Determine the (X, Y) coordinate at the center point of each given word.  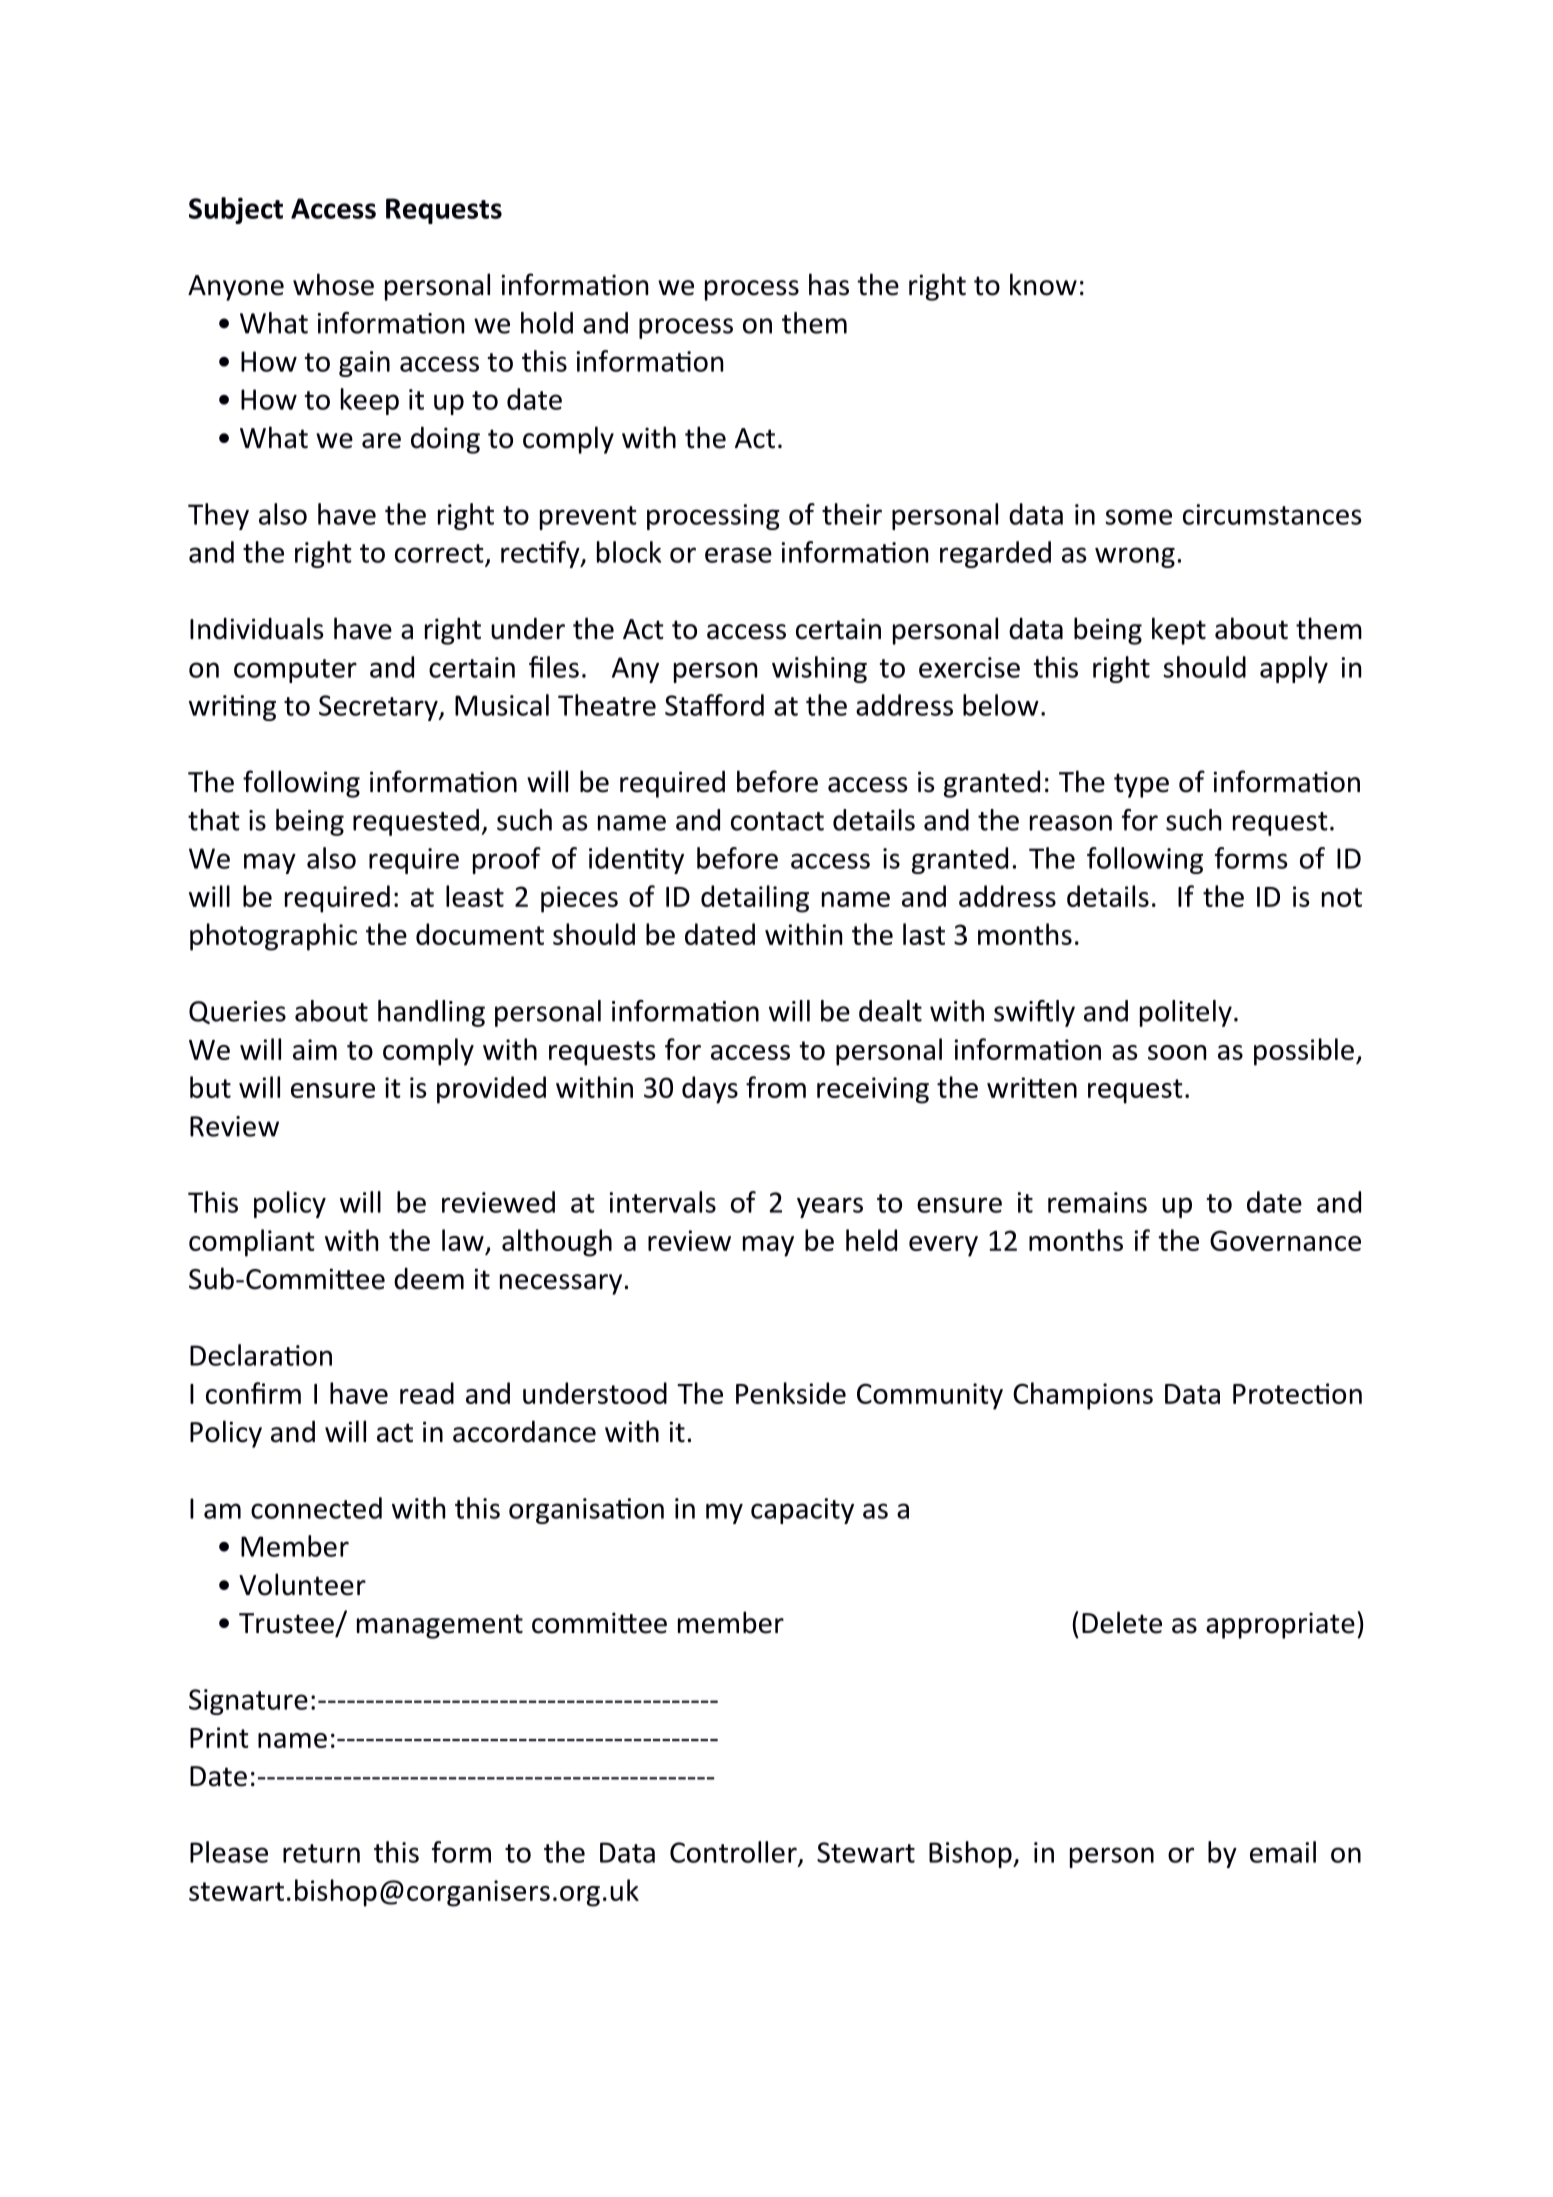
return (321, 1853)
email (1283, 1852)
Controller (734, 1853)
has (829, 284)
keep (370, 401)
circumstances (1272, 514)
